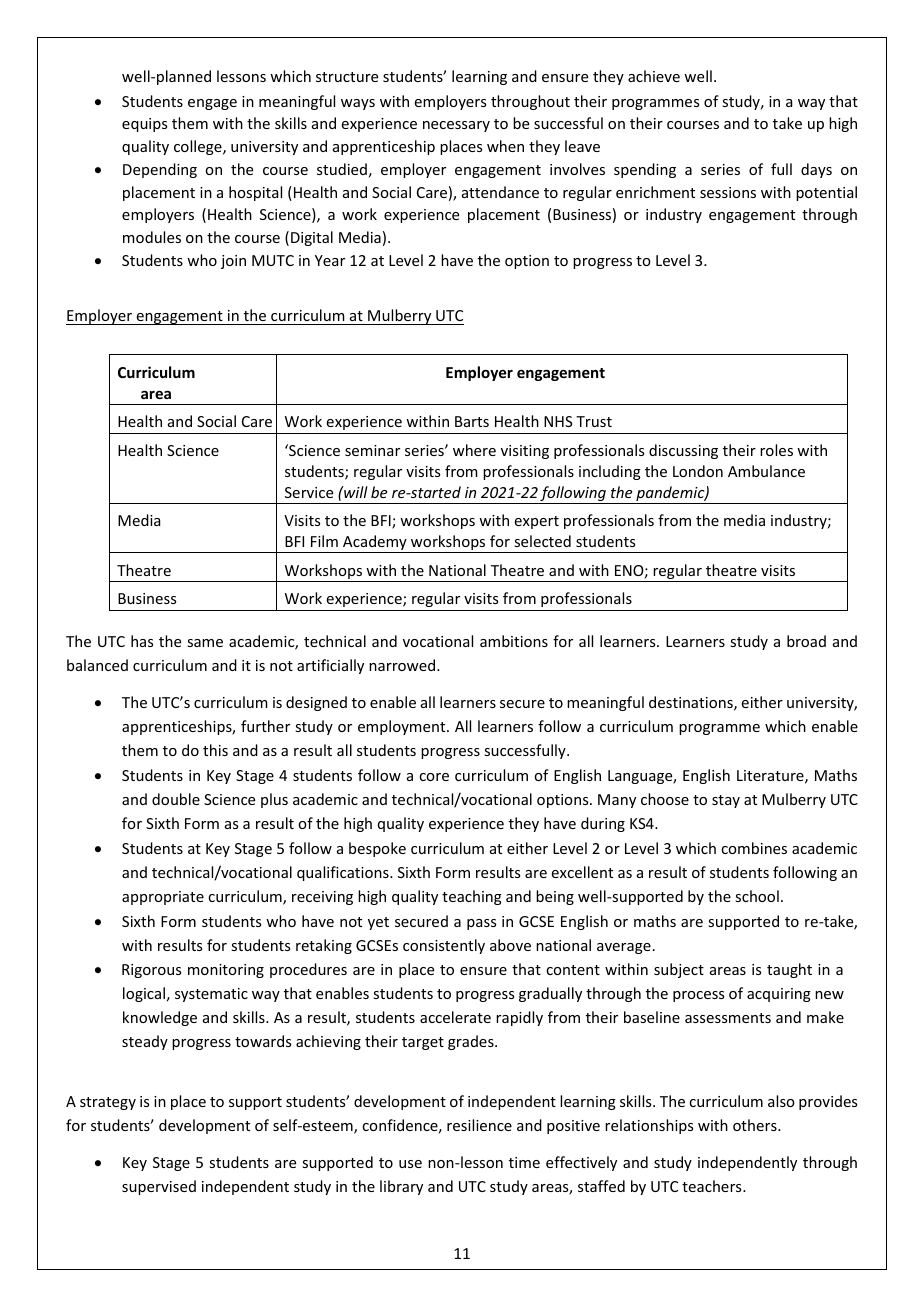 Image resolution: width=924 pixels, height=1307 pixels. Describe the element at coordinates (654, 76) in the screenshot. I see `achieve` at that location.
